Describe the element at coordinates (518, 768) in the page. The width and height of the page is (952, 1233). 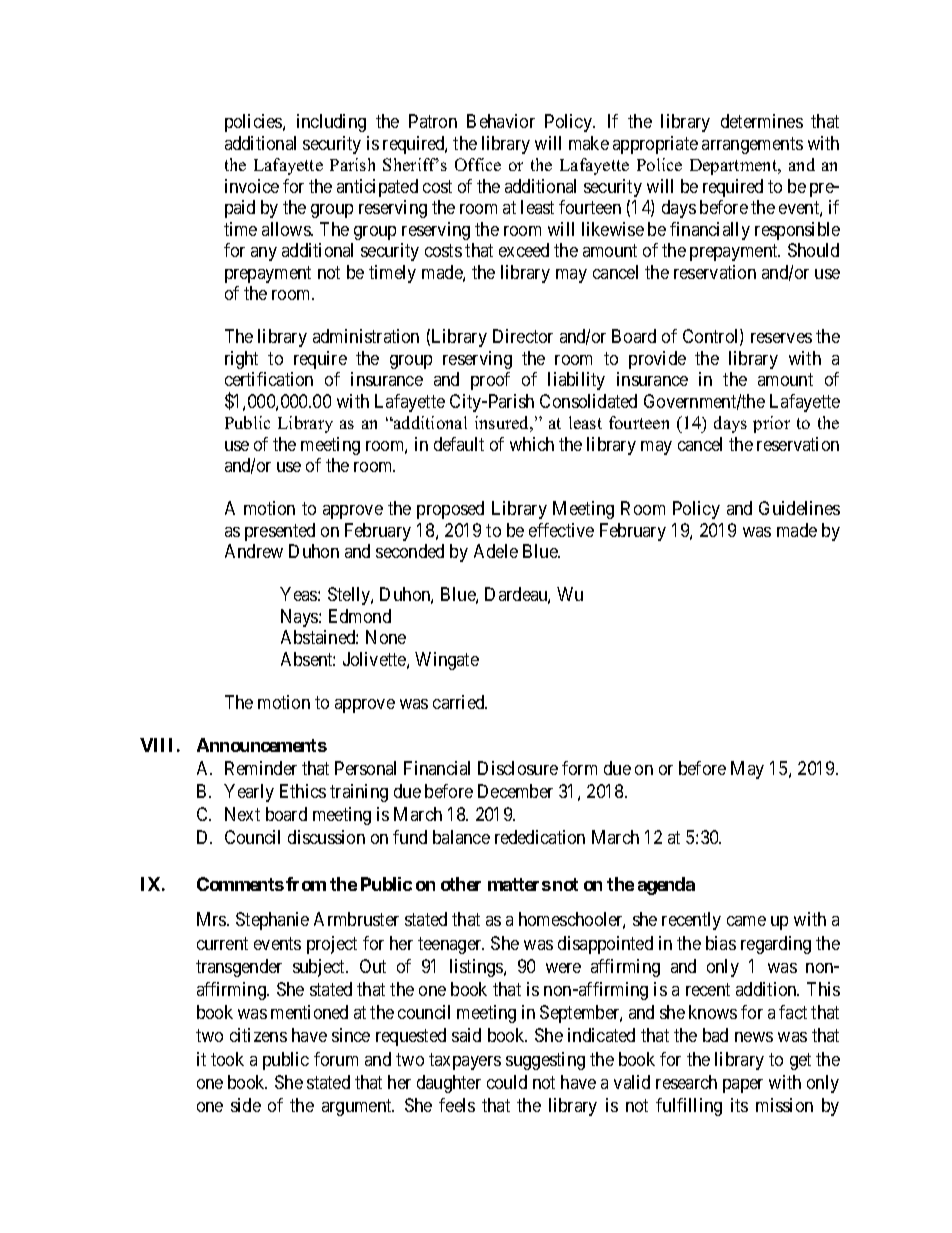
I see `Disclosure` at that location.
